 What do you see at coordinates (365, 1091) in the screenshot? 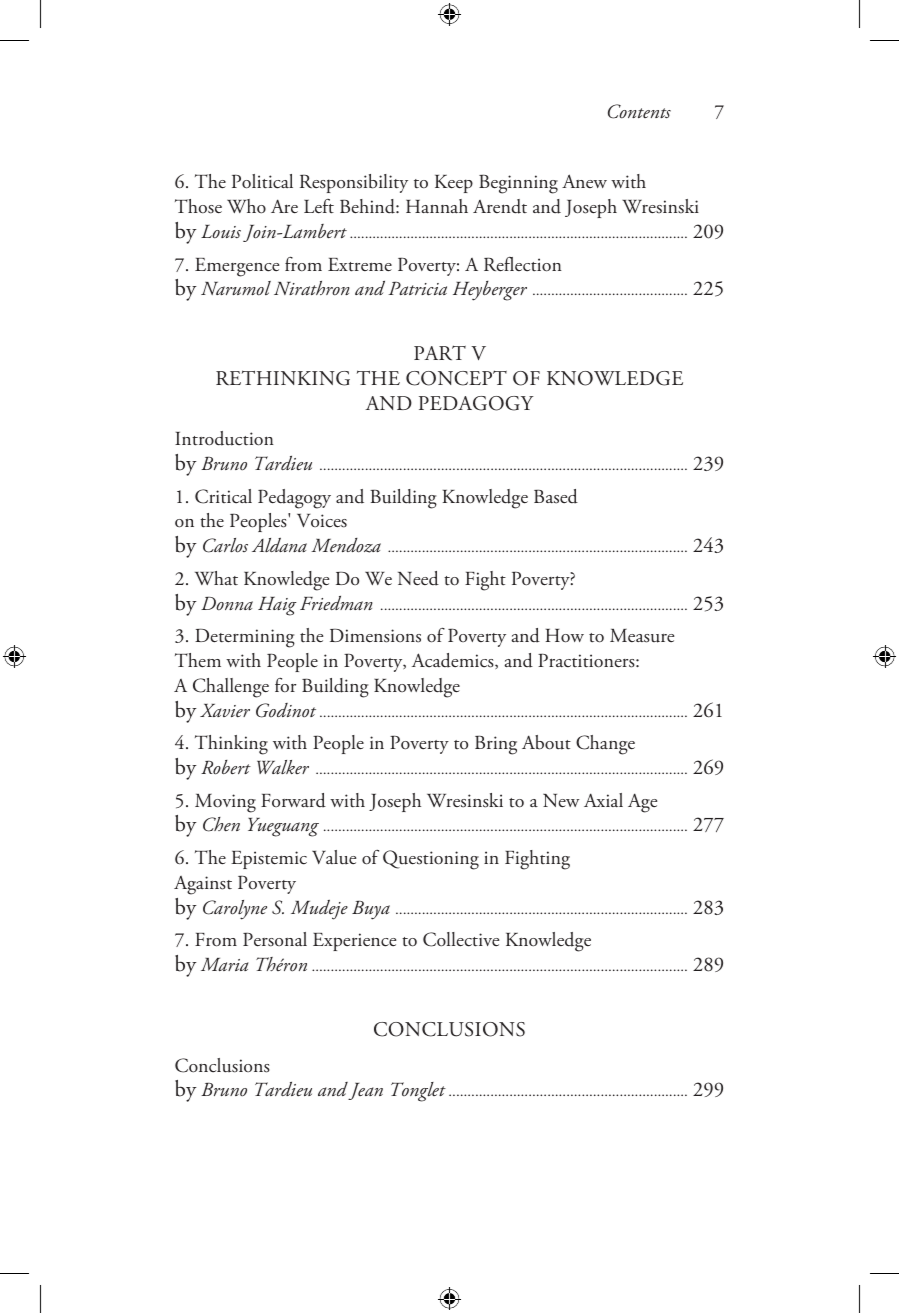
I see `Jean` at bounding box center [365, 1091].
